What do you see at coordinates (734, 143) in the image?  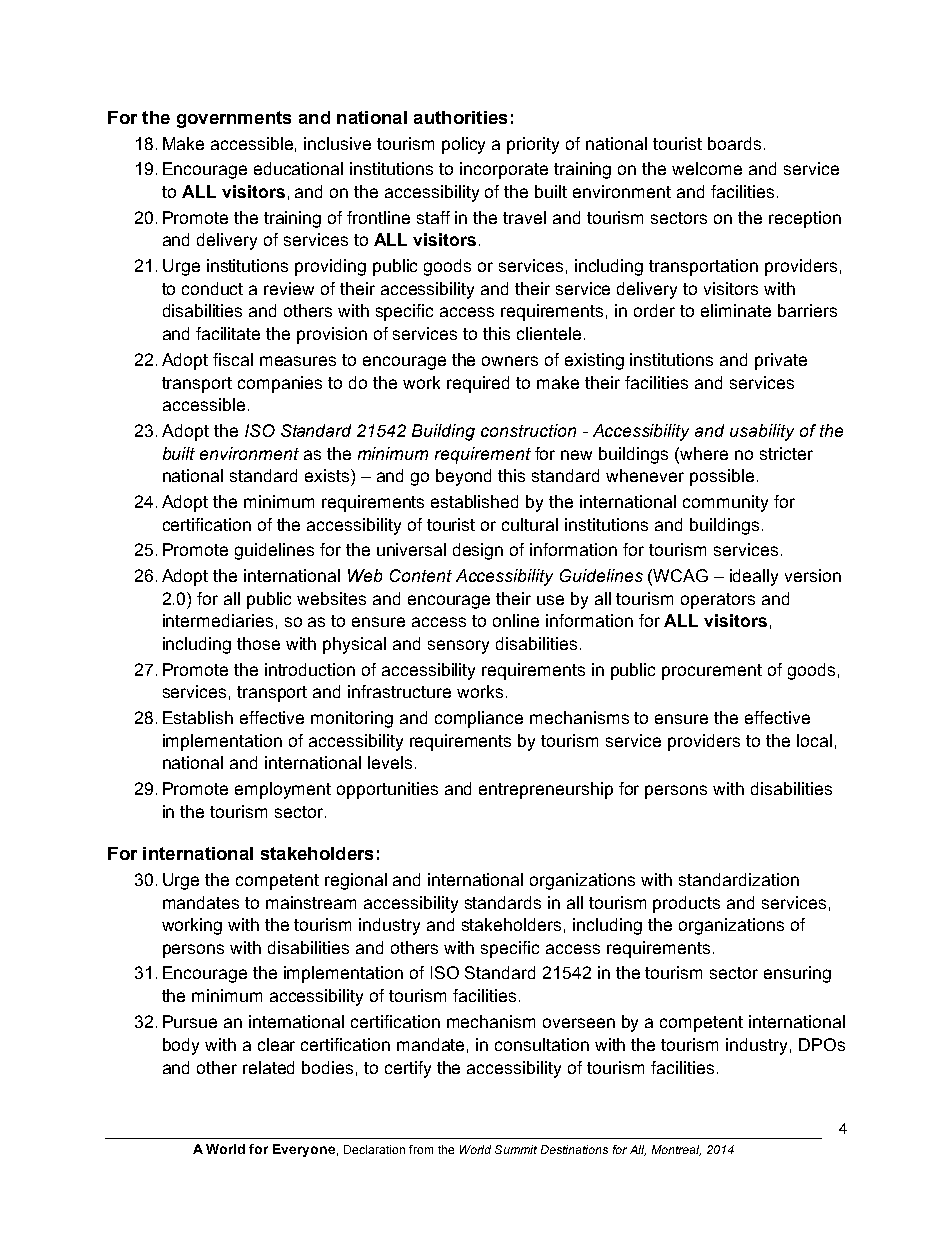 I see `boards` at bounding box center [734, 143].
